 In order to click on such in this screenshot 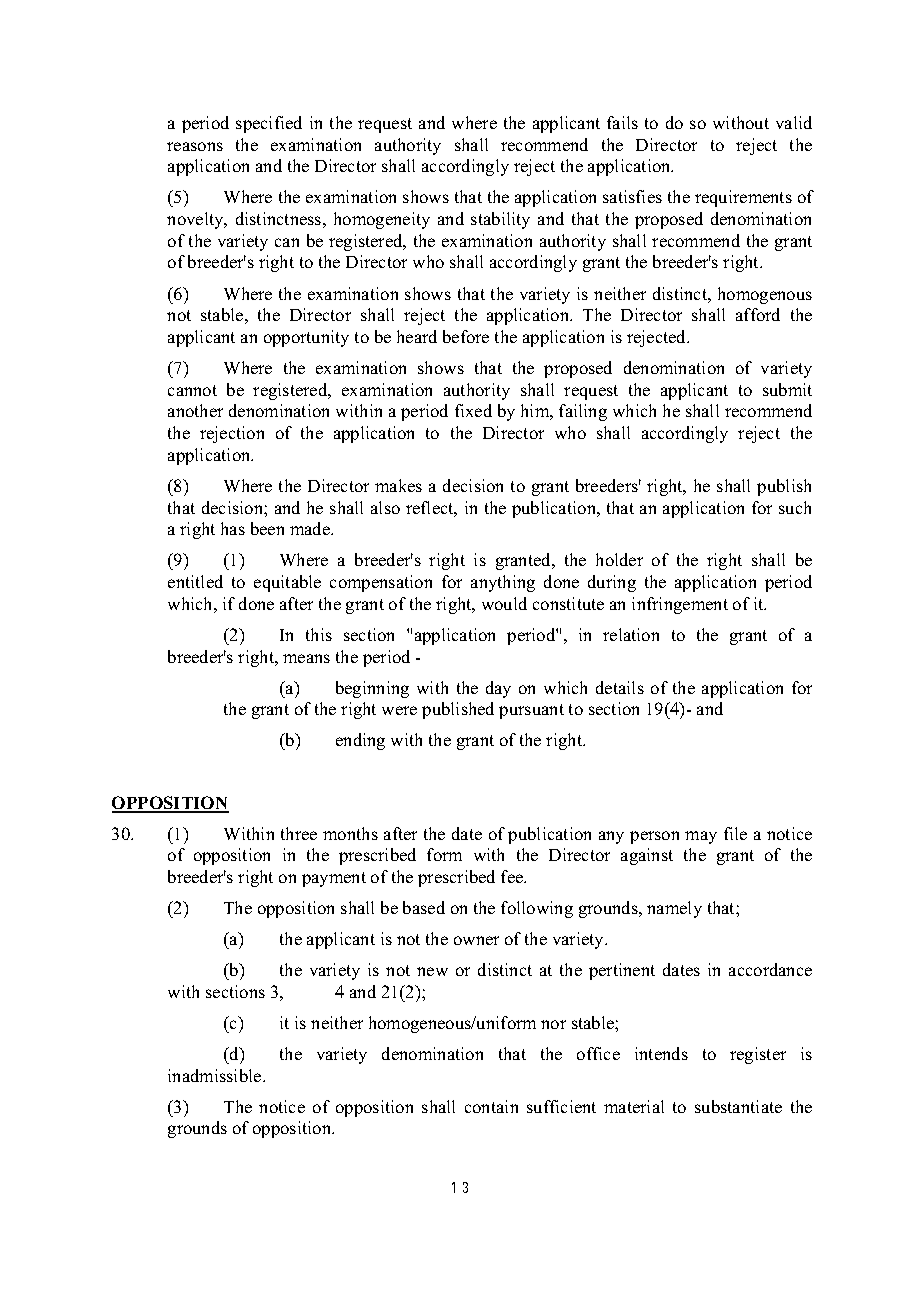, I will do `click(795, 507)`.
